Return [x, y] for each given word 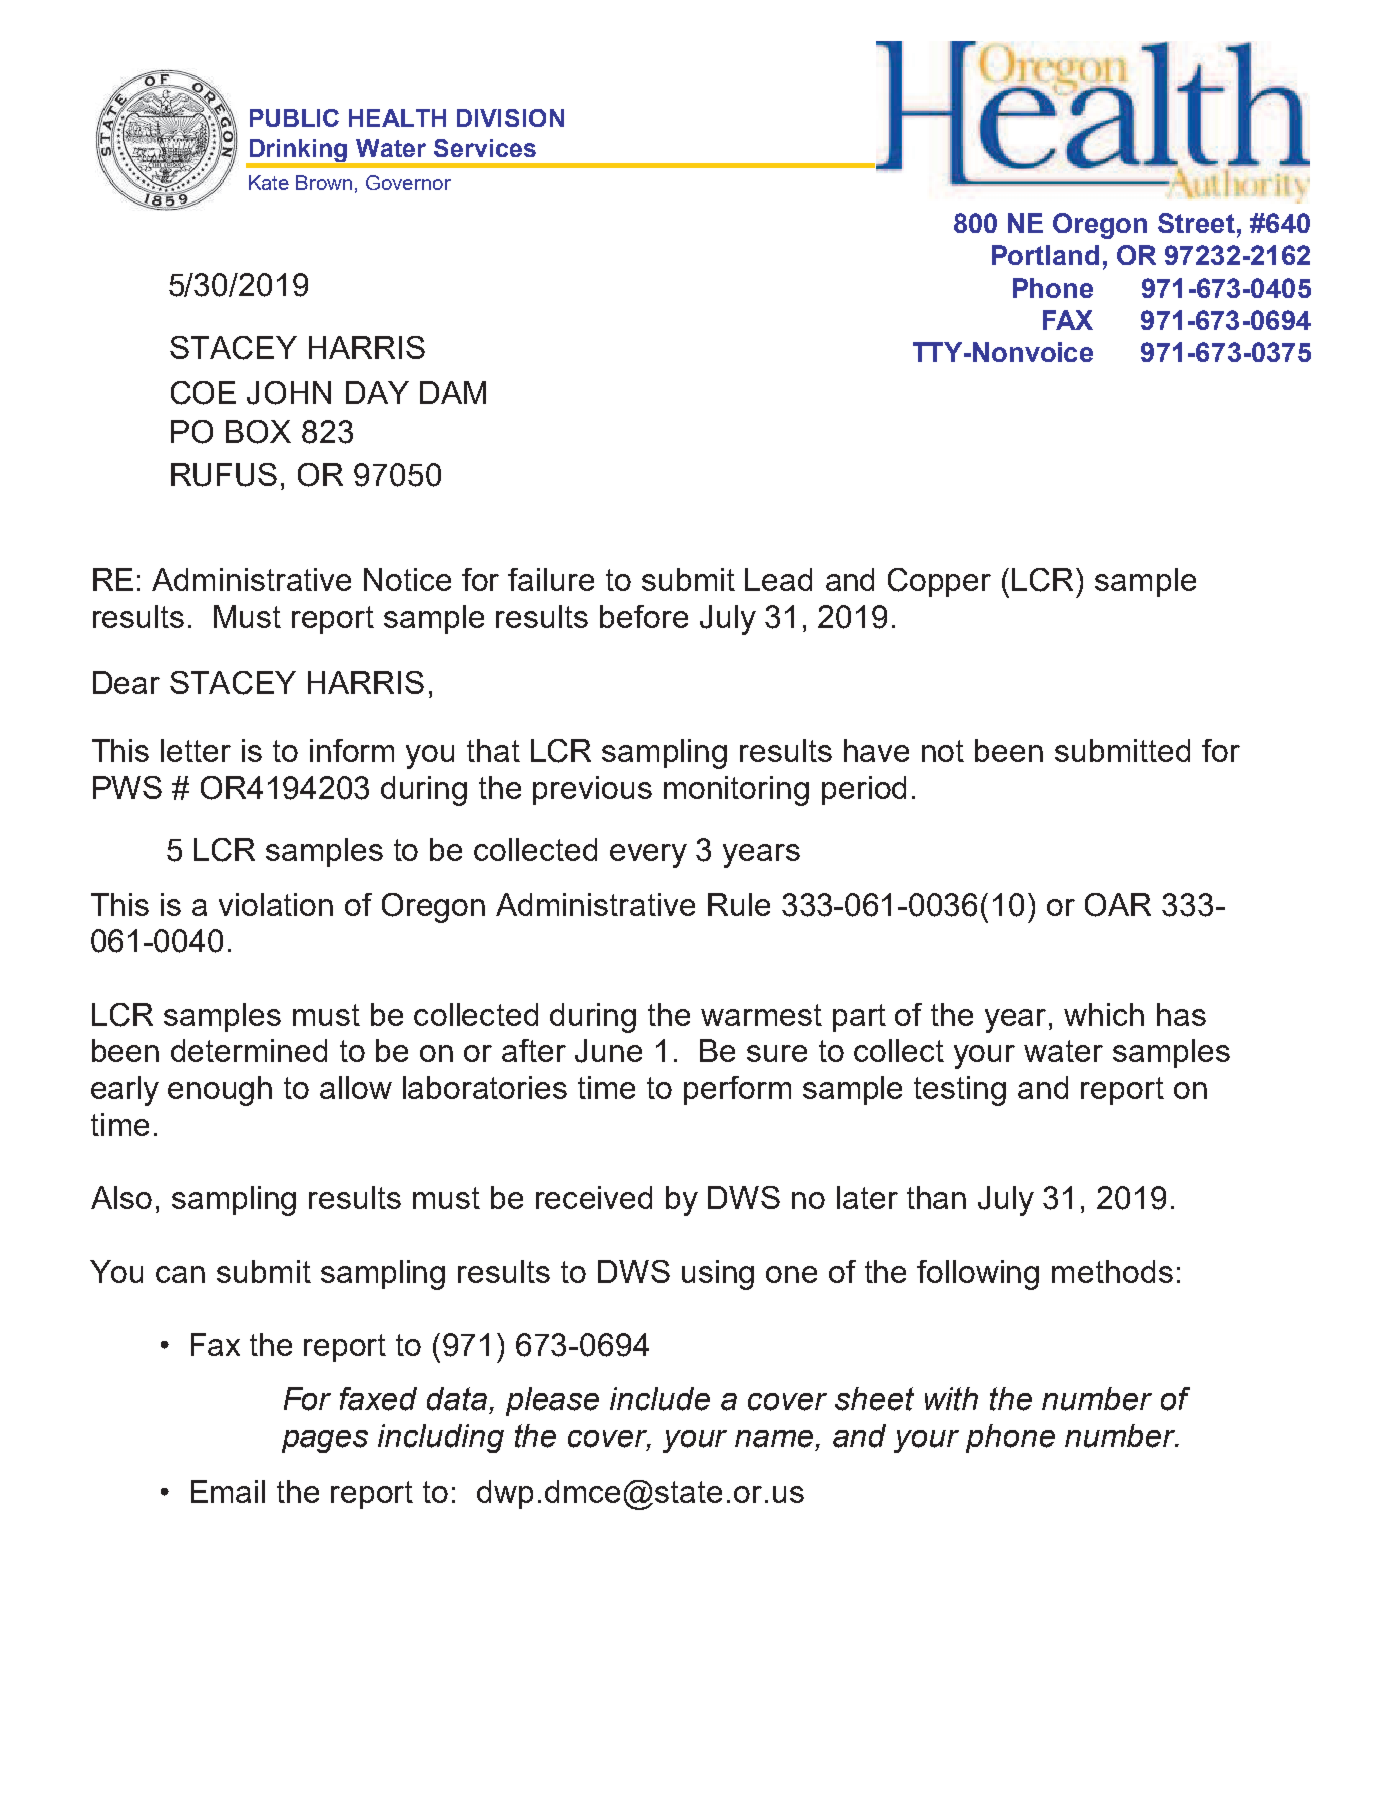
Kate [269, 182]
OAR [1118, 905]
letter [196, 750]
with [951, 1399]
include [660, 1399]
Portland [1045, 255]
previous [592, 790]
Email [228, 1491]
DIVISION [510, 118]
